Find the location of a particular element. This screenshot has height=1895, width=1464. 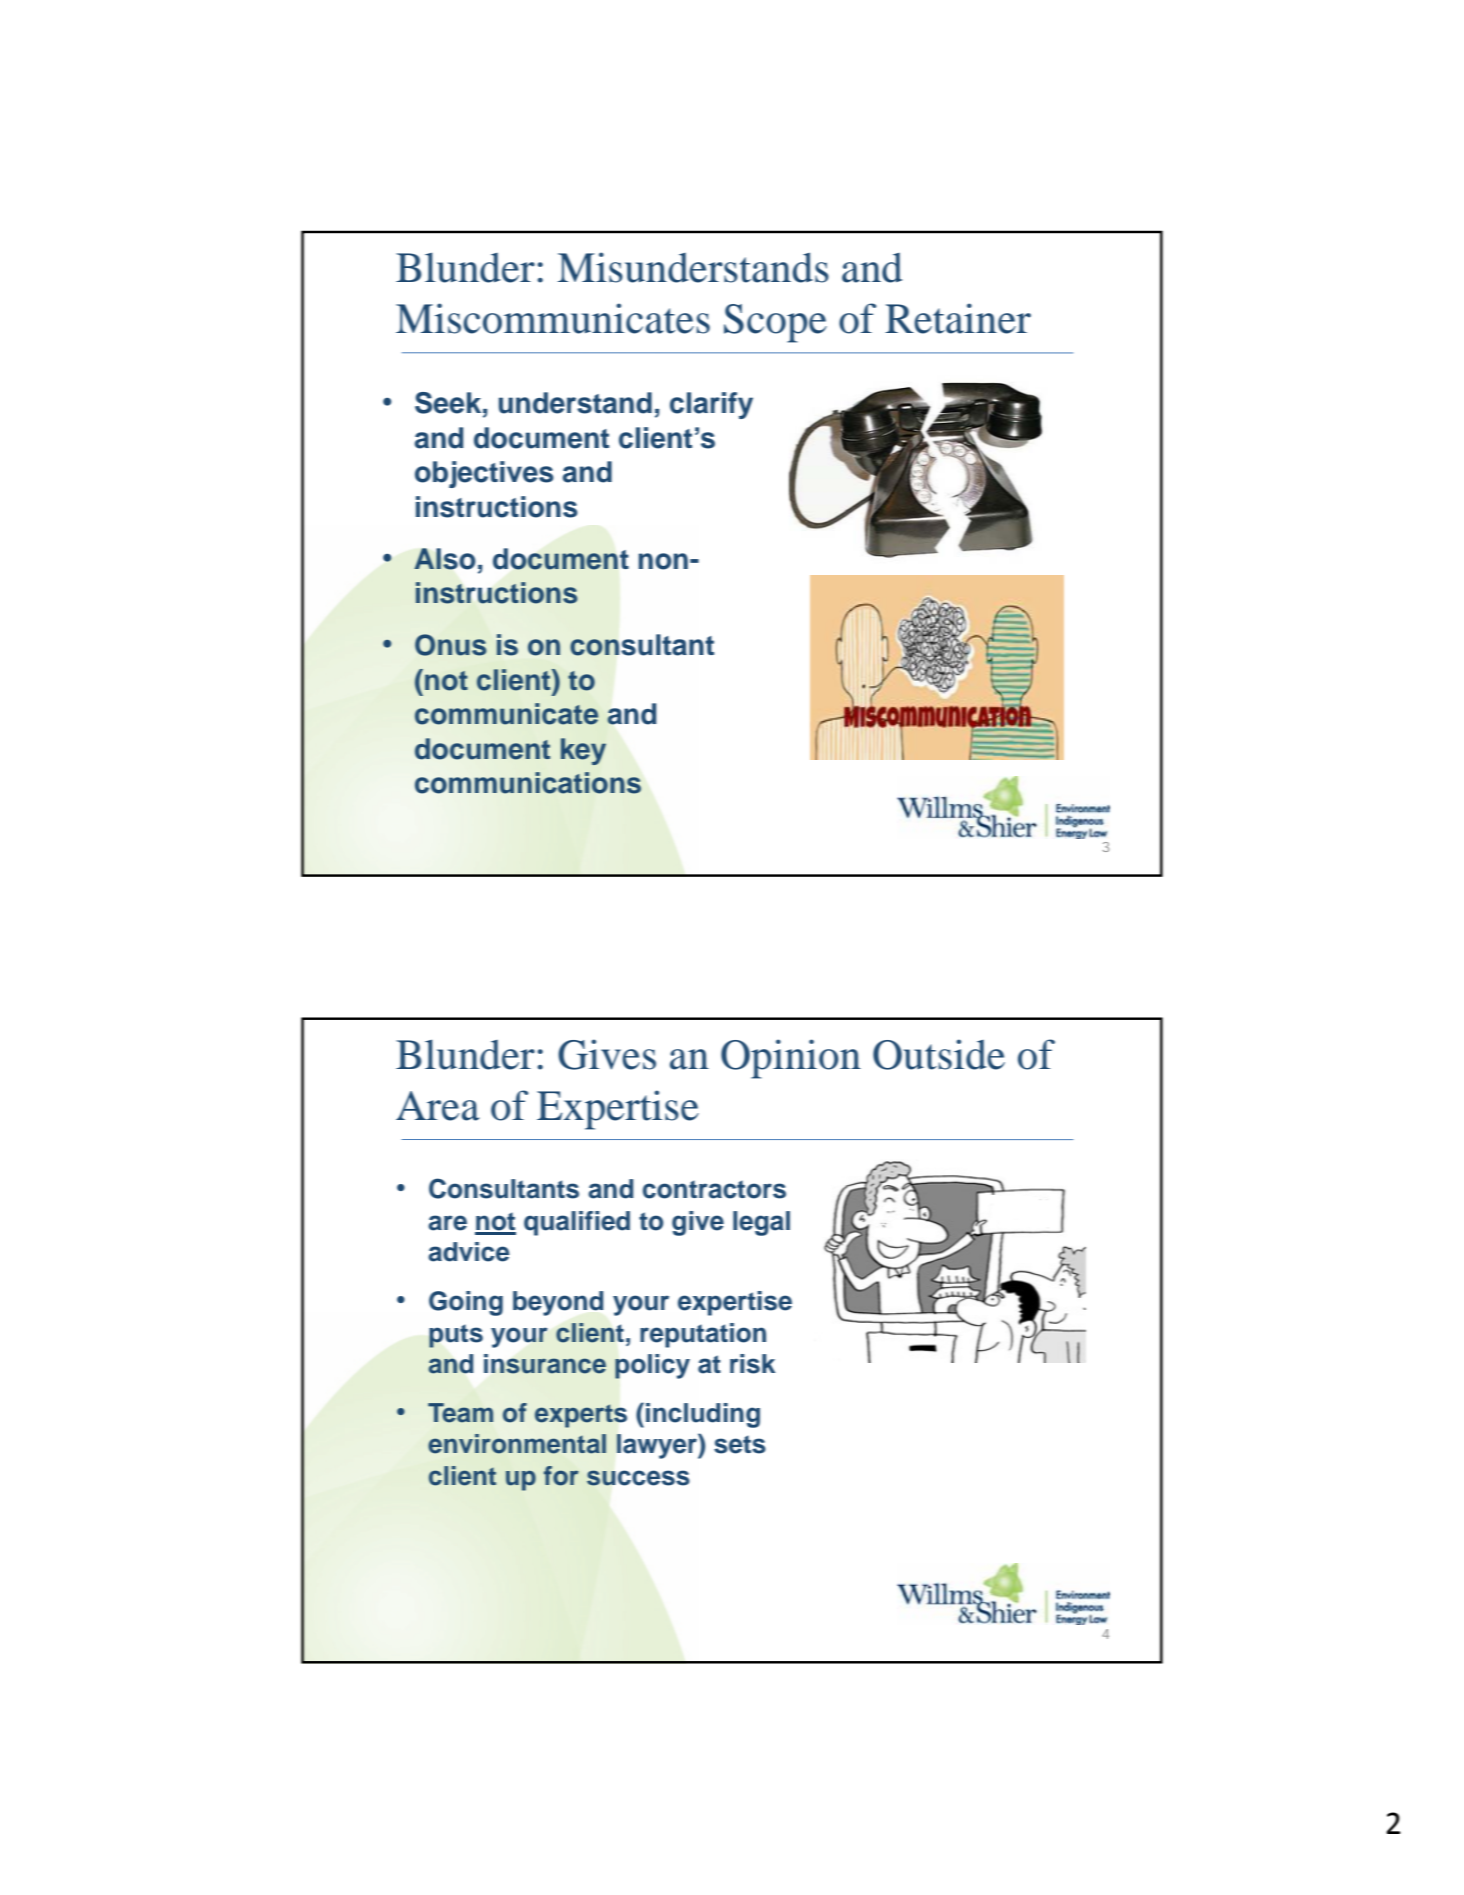

contractors is located at coordinates (714, 1189).
